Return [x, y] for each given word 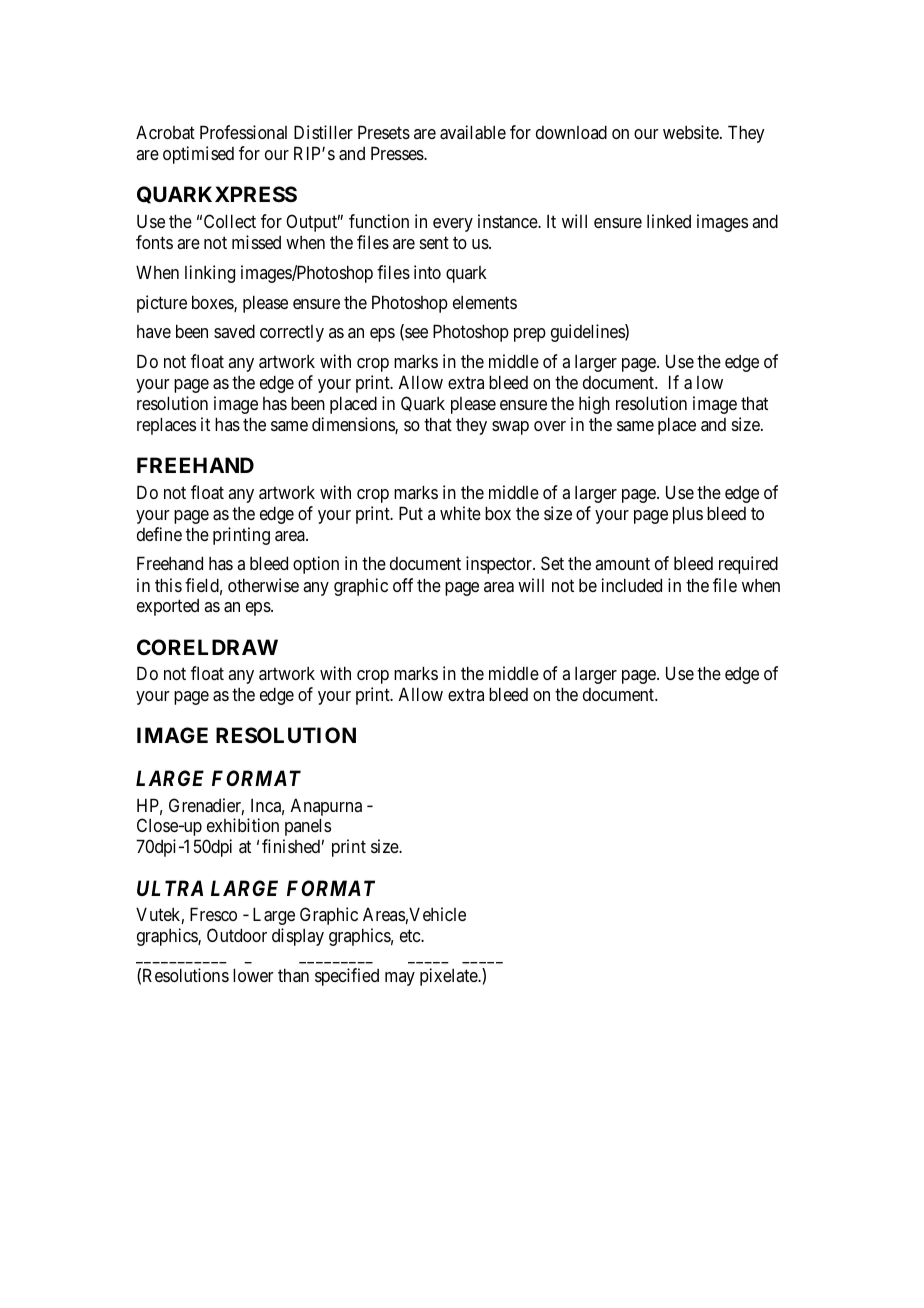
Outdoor [237, 935]
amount [622, 564]
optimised [198, 155]
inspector [500, 565]
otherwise [263, 585]
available [473, 132]
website [692, 132]
